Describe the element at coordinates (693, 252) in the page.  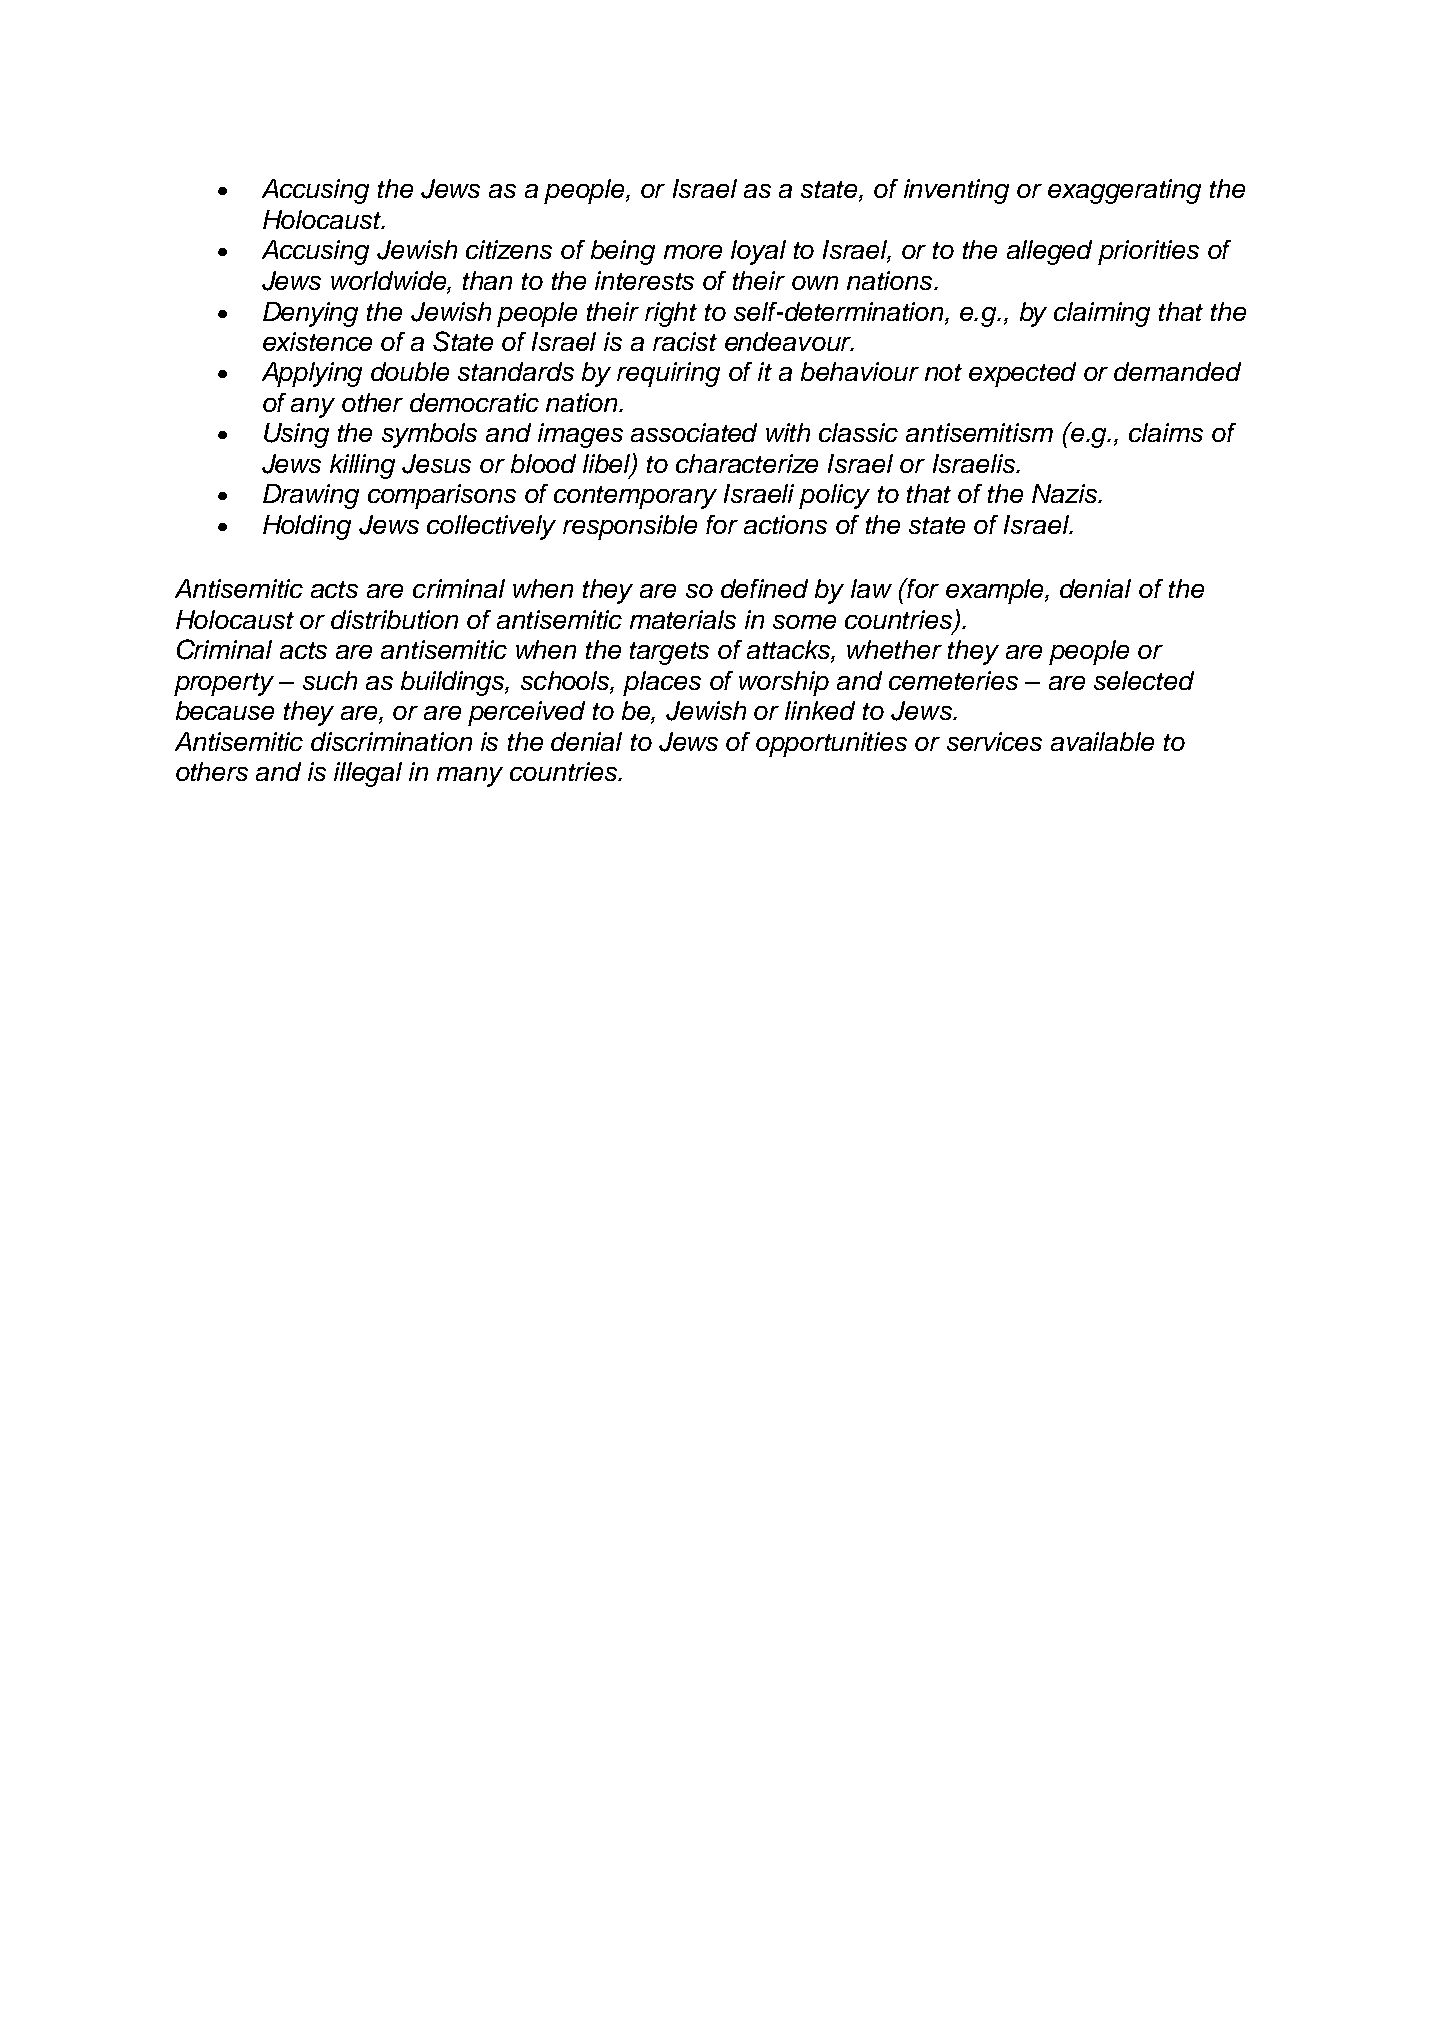
I see `more` at that location.
